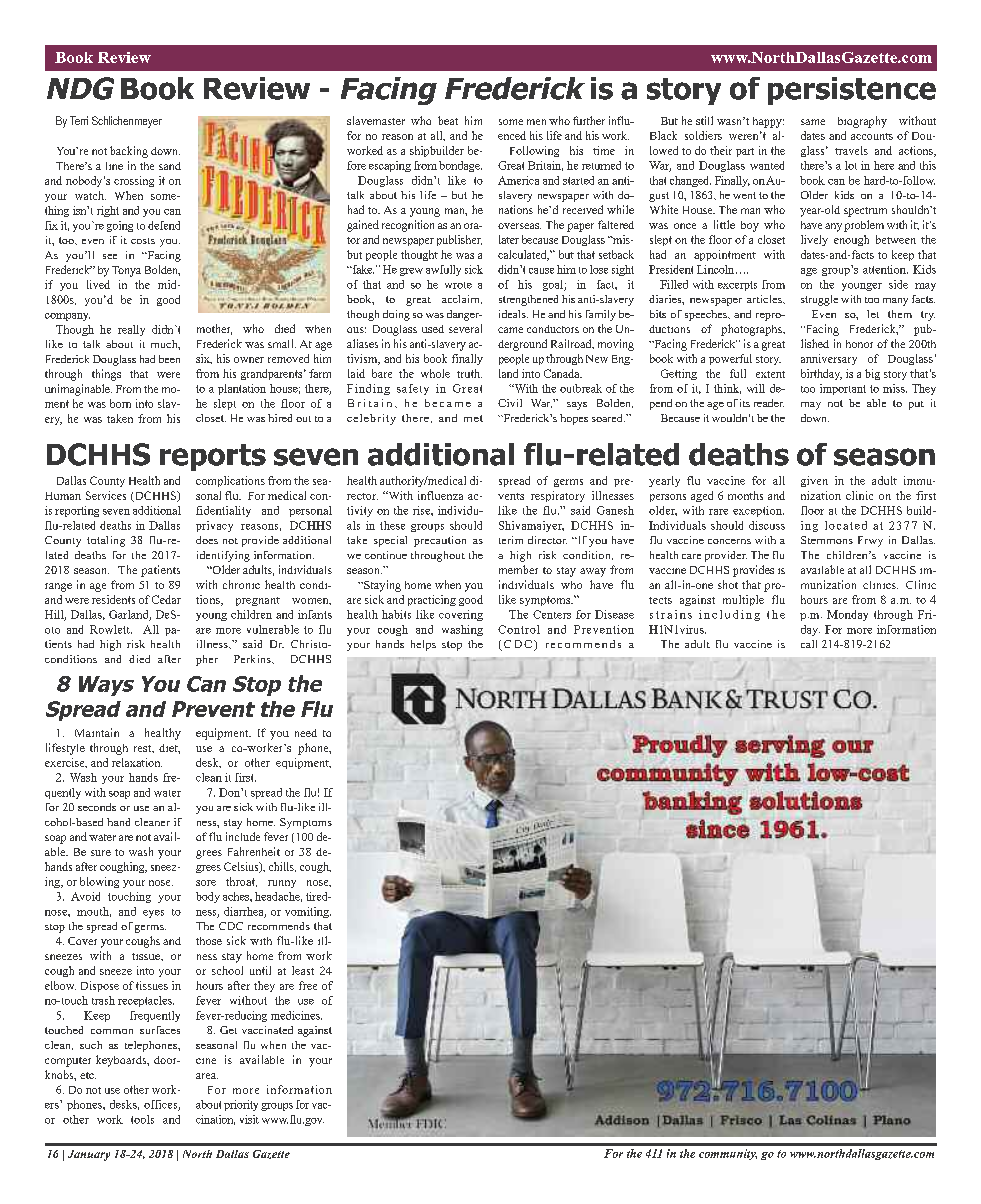 The width and height of the document is (981, 1204). Describe the element at coordinates (142, 1119) in the document. I see `tools` at that location.
